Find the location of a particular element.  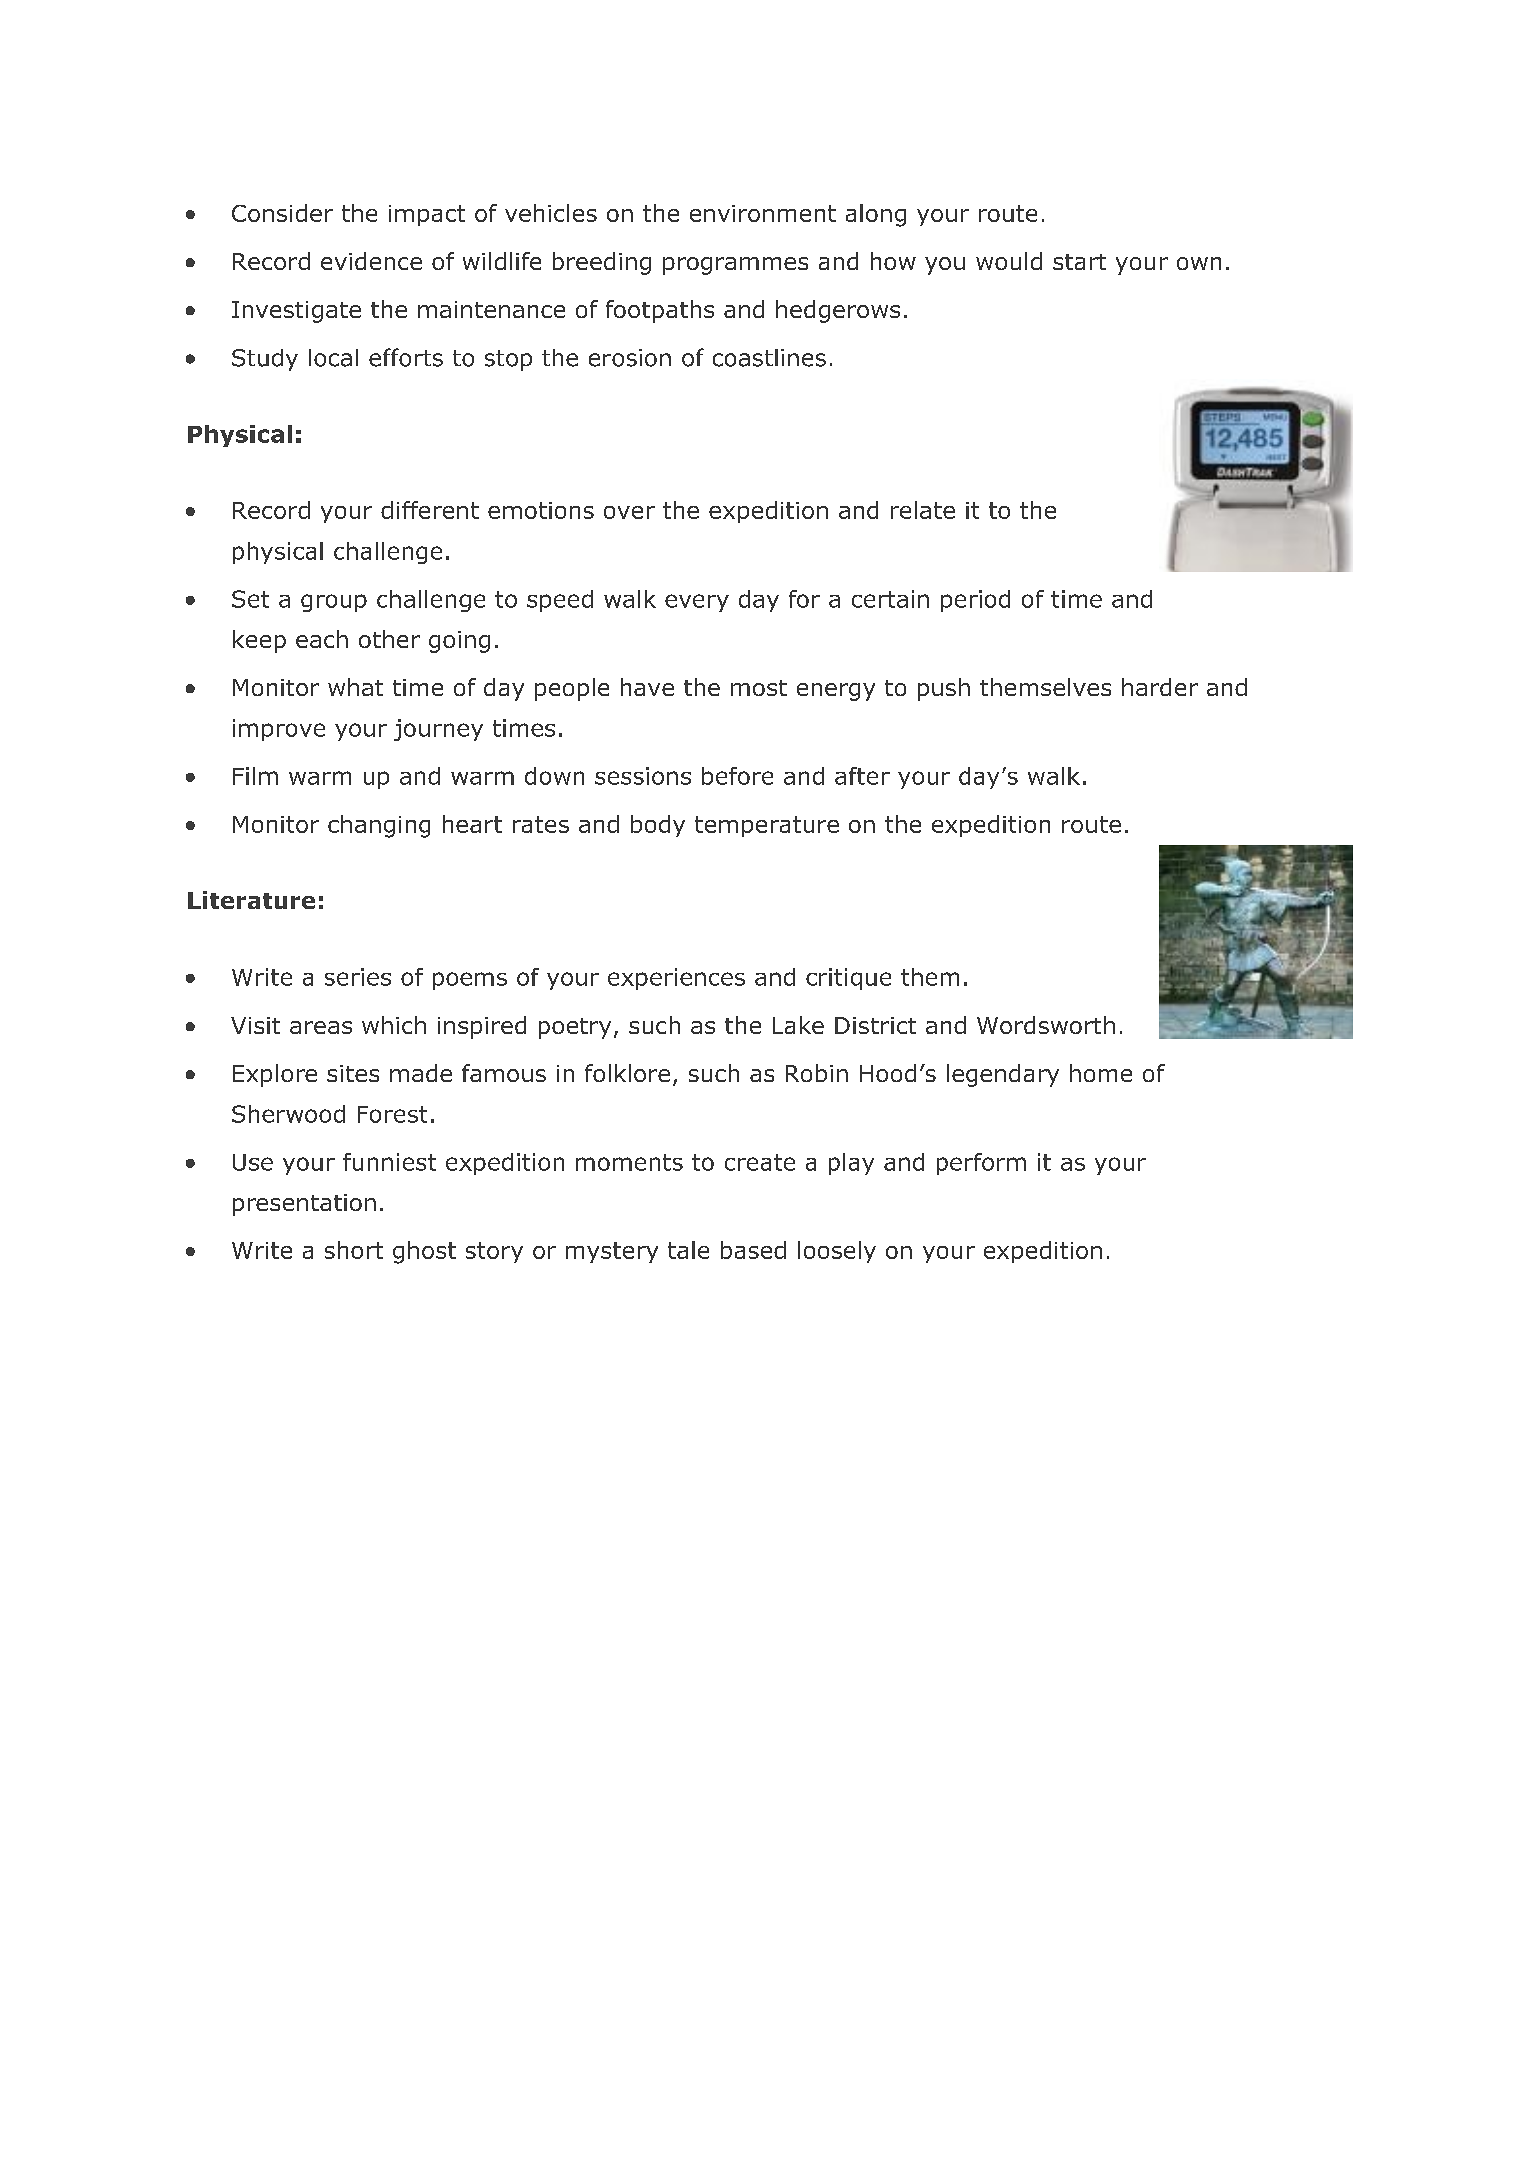

start is located at coordinates (1079, 262).
